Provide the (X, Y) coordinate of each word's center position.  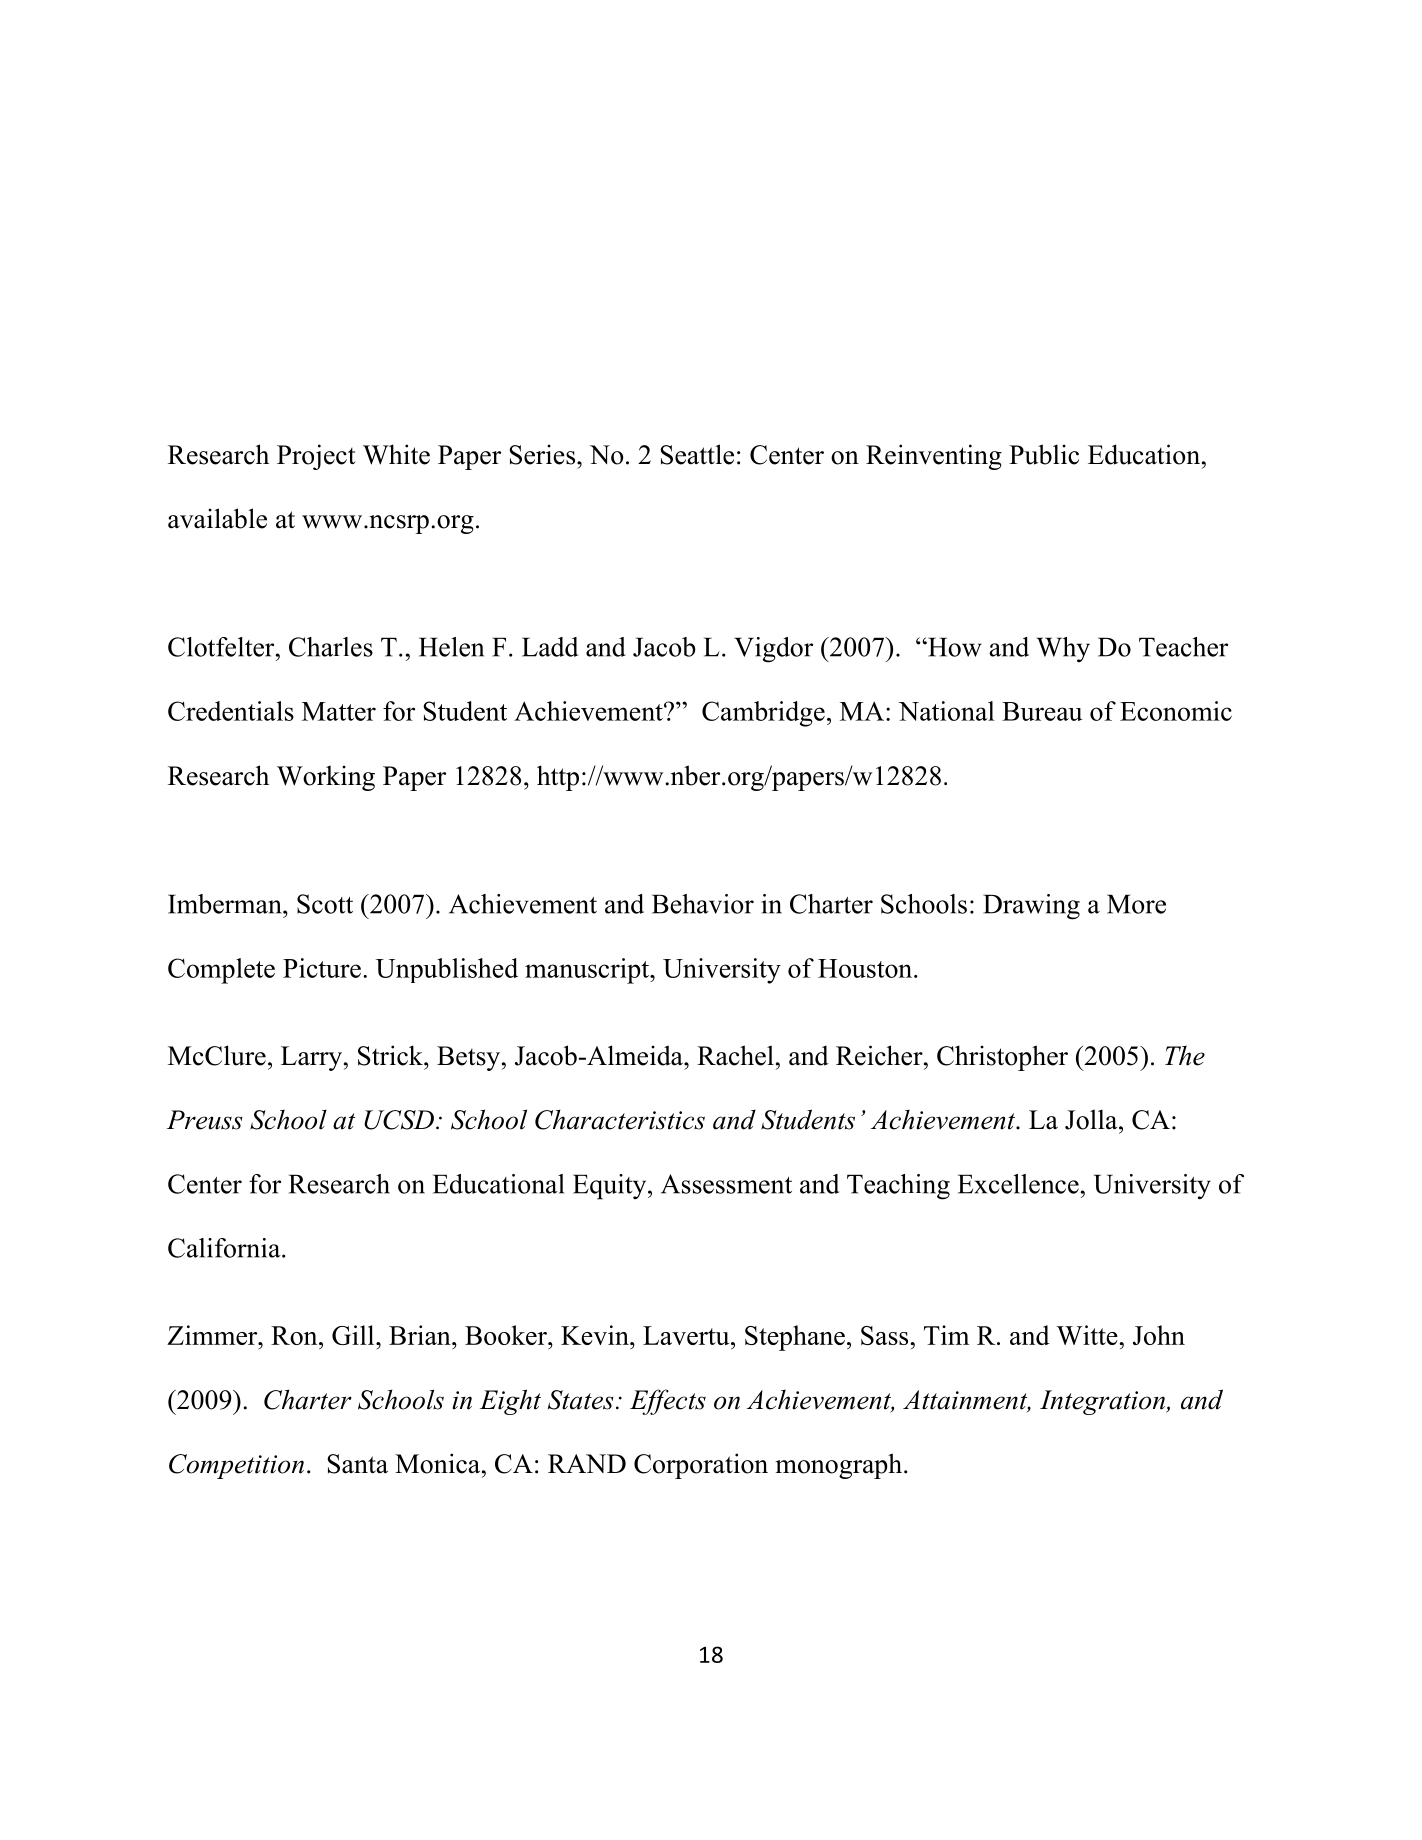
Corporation (701, 1466)
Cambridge (763, 714)
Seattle (697, 454)
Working (326, 778)
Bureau (1042, 711)
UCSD (399, 1120)
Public (1044, 454)
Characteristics (620, 1119)
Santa (357, 1464)
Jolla (1092, 1119)
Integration (1104, 1402)
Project (316, 457)
